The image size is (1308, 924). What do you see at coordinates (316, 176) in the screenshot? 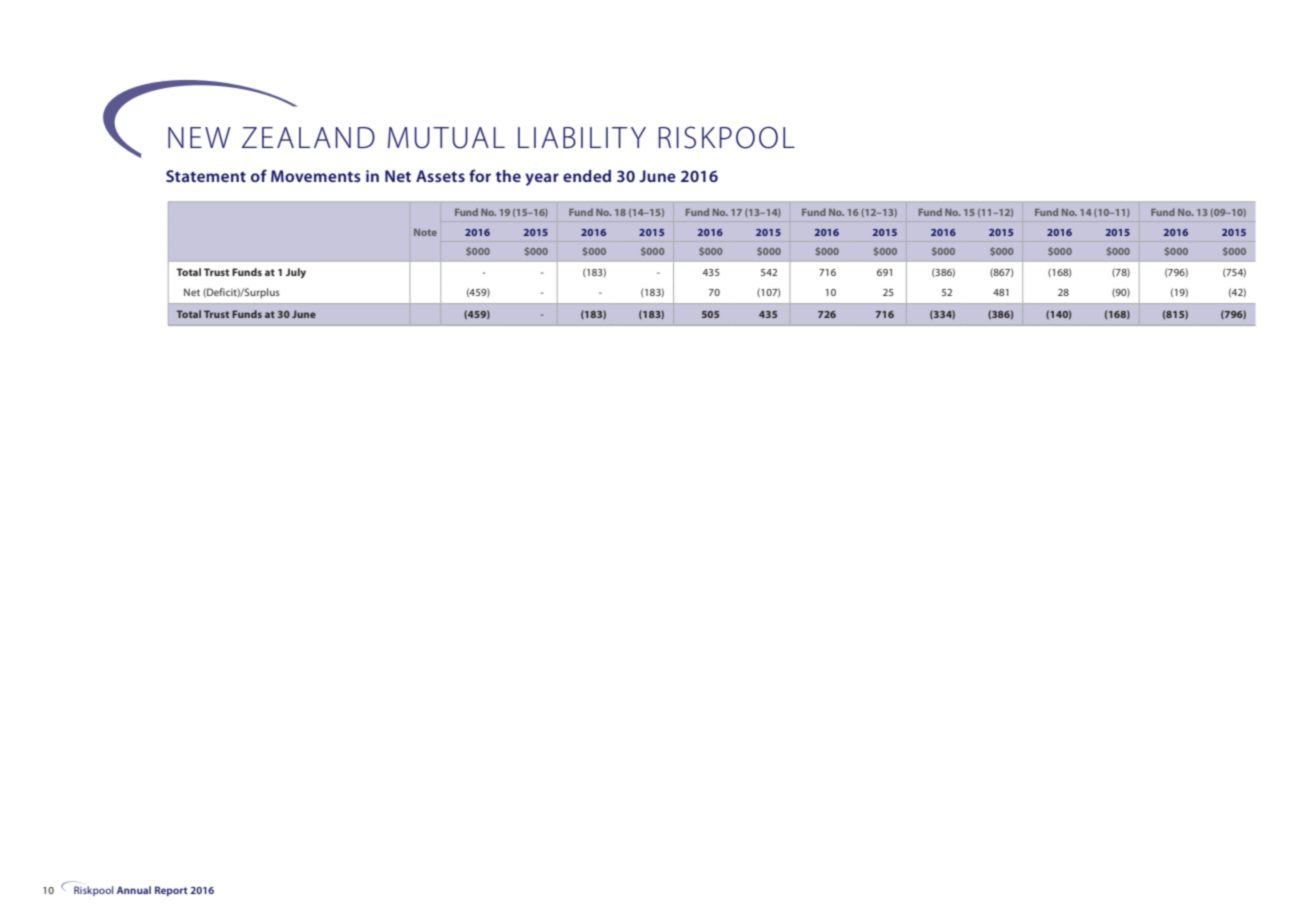
I see `Movements` at bounding box center [316, 176].
